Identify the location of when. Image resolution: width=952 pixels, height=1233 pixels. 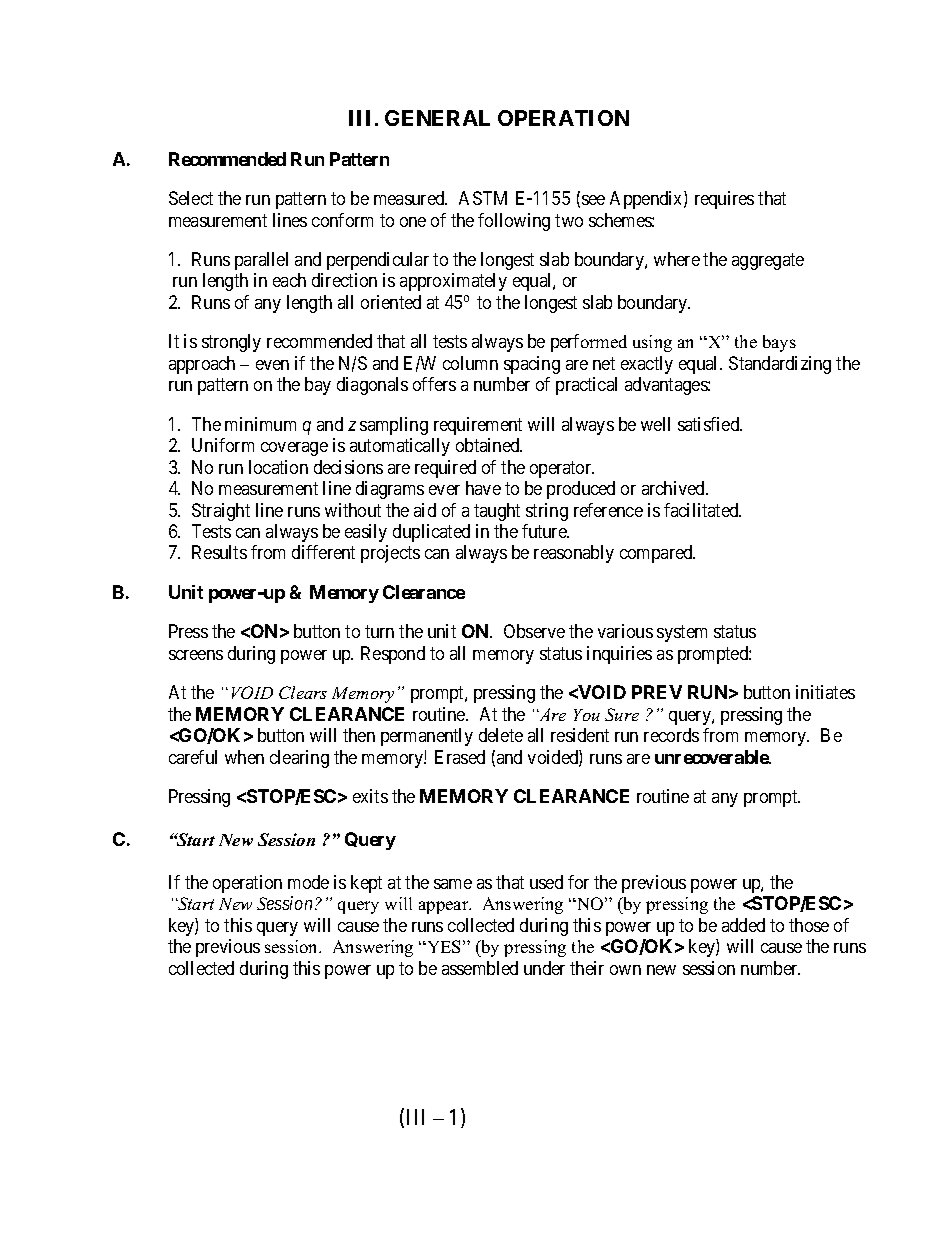
(244, 757).
